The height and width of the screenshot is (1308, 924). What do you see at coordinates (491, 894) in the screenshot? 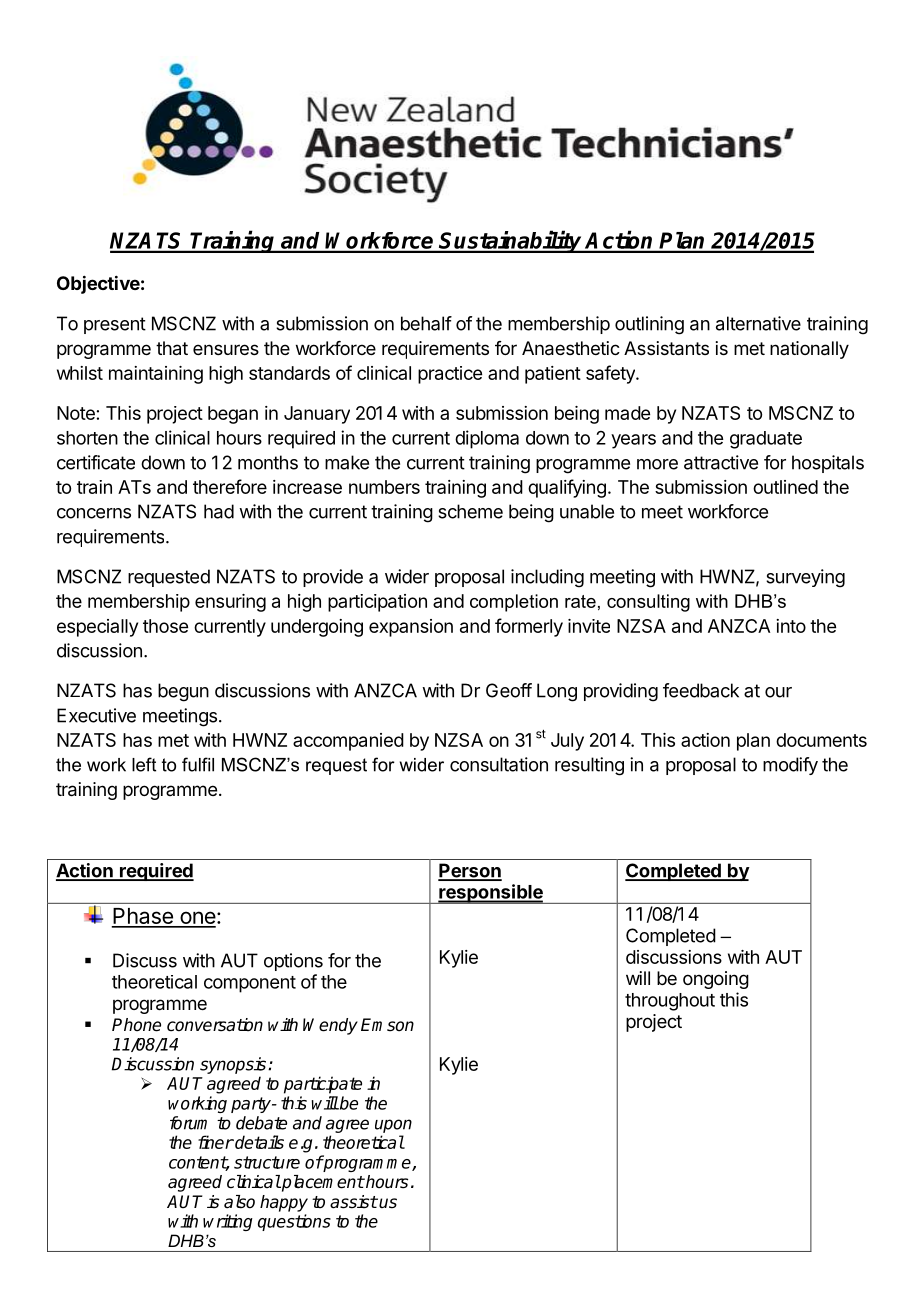
I see `responsible` at bounding box center [491, 894].
